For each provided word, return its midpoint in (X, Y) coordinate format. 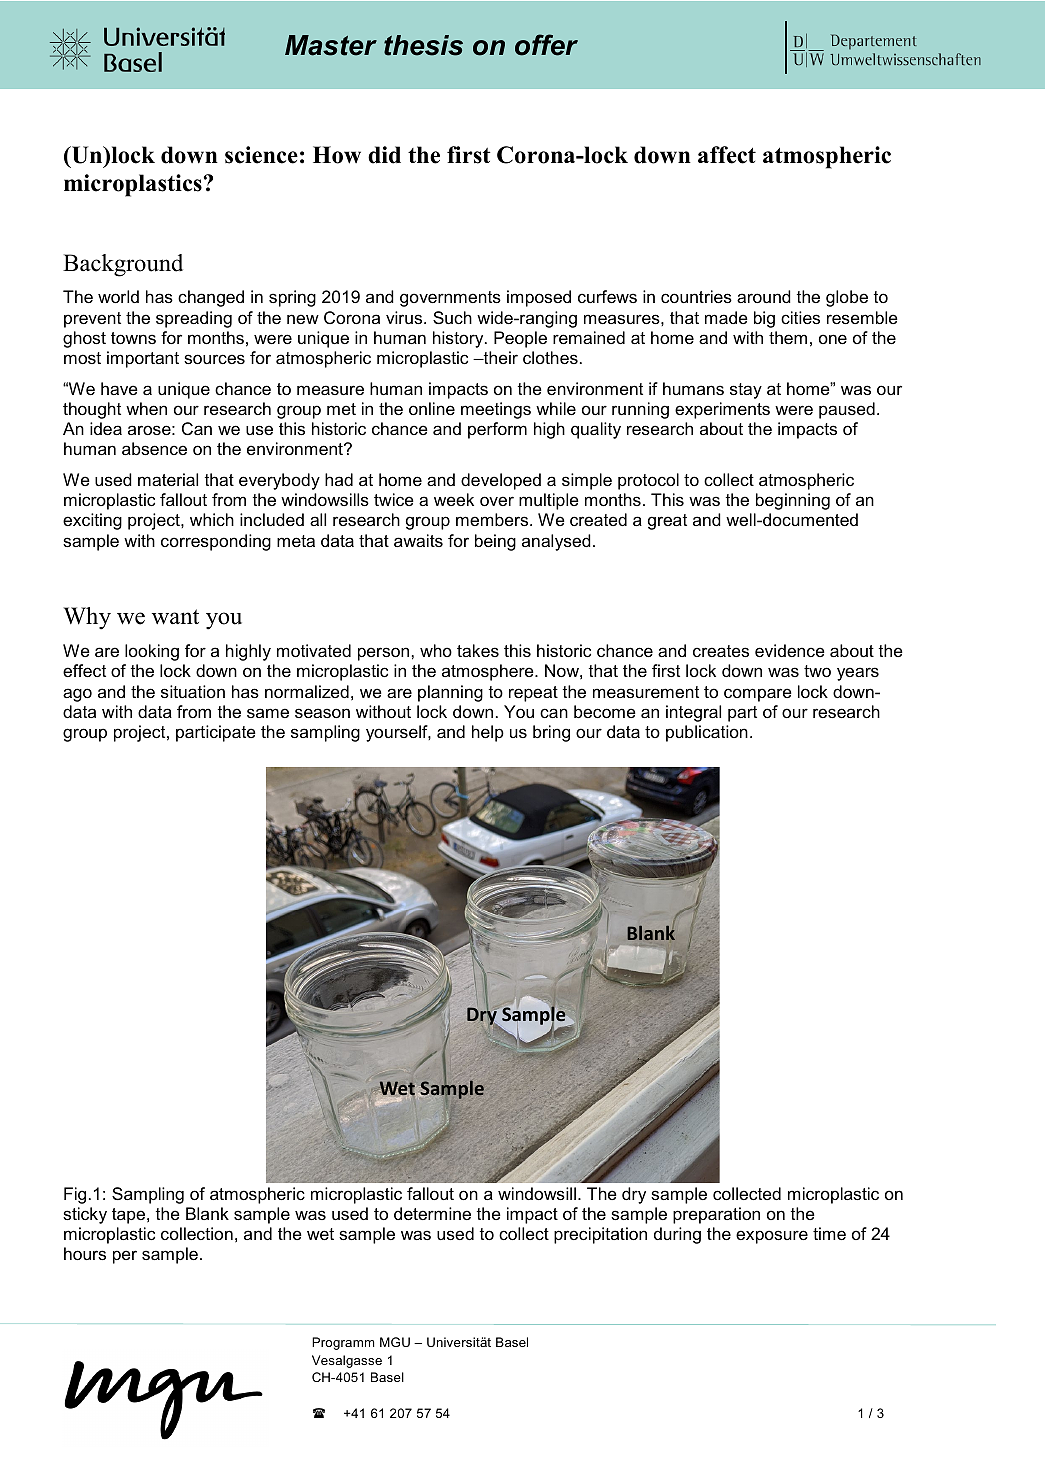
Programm (343, 1343)
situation (193, 691)
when (146, 408)
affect (727, 155)
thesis (423, 45)
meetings (496, 410)
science (261, 155)
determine (432, 1213)
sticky (85, 1215)
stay (746, 391)
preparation (716, 1215)
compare (758, 695)
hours (85, 1253)
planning (450, 693)
